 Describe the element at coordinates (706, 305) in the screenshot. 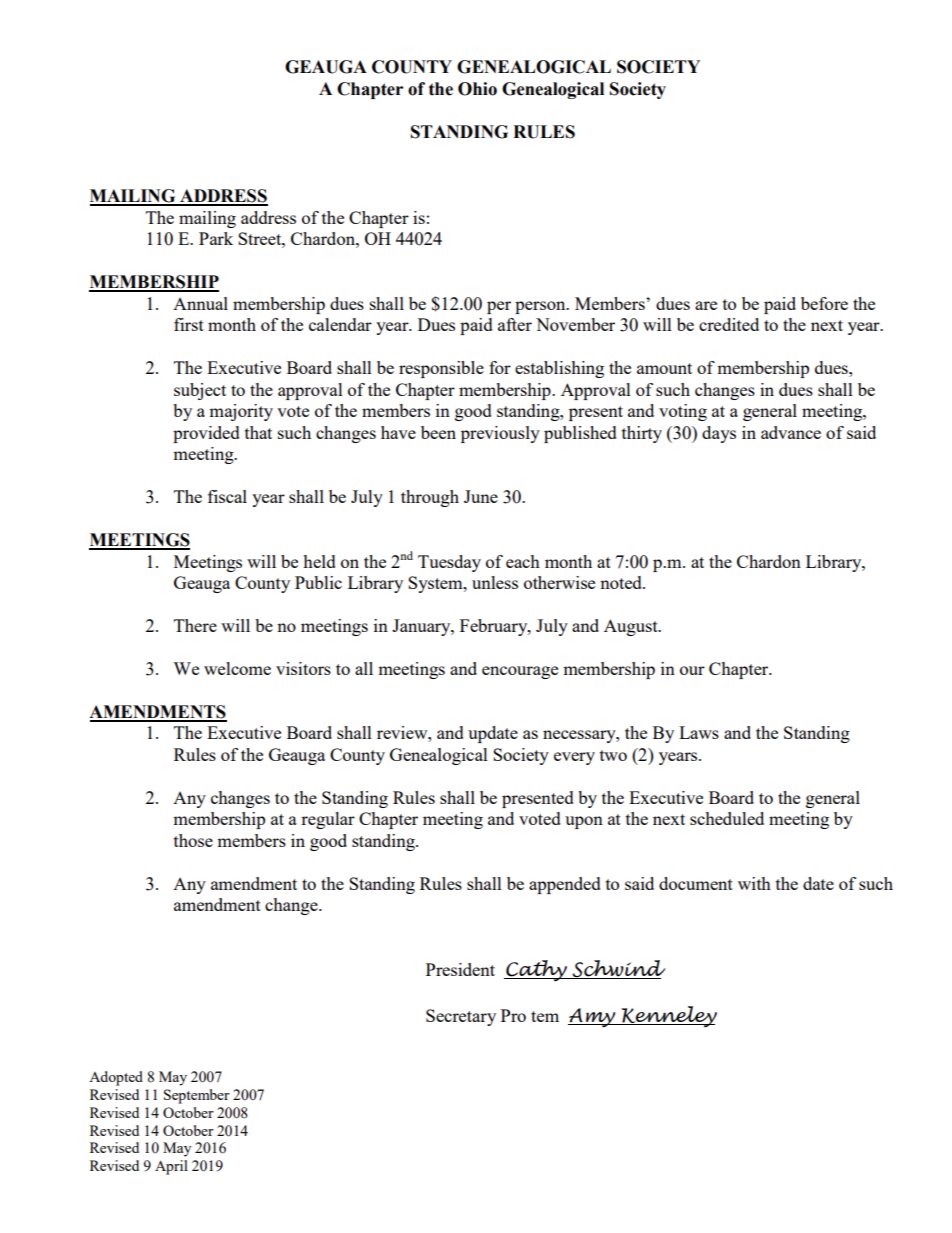

I see `are` at that location.
